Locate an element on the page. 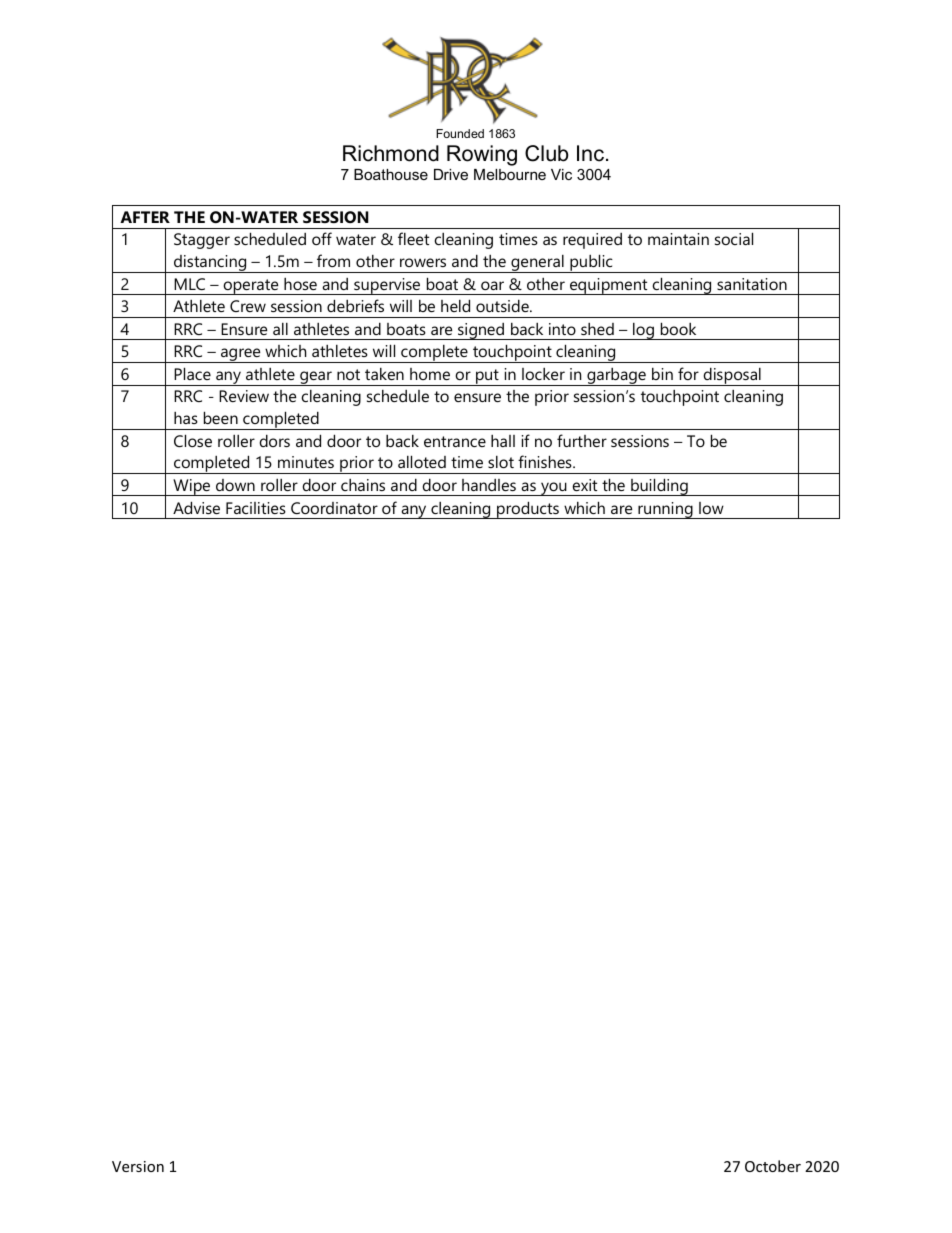 This page has width=952, height=1233. low is located at coordinates (711, 508).
